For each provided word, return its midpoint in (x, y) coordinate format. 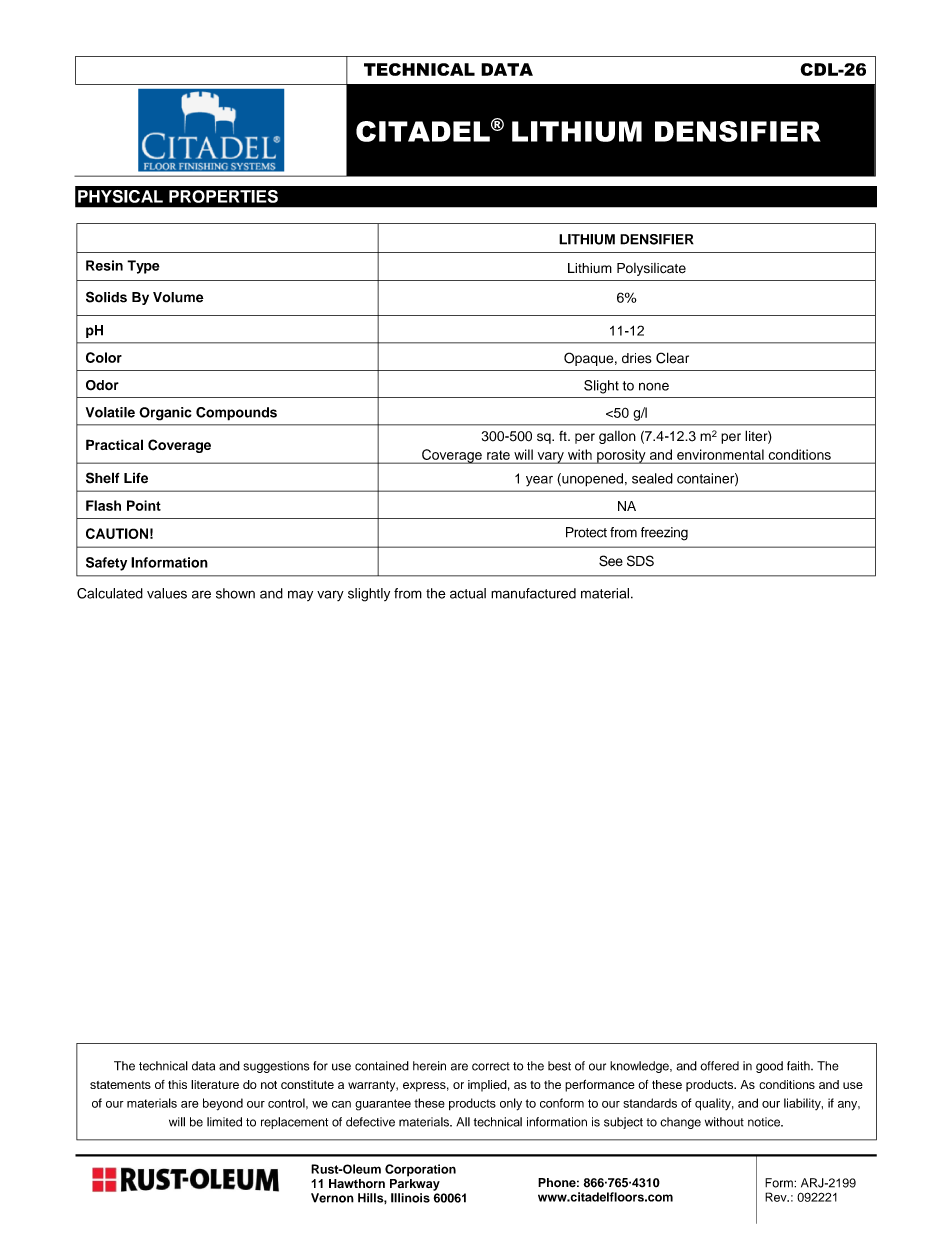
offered (719, 1066)
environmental (720, 454)
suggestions (276, 1067)
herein (429, 1066)
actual (468, 593)
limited (224, 1122)
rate (498, 455)
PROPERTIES (223, 196)
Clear (672, 358)
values (167, 593)
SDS (640, 561)
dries (636, 358)
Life (136, 478)
